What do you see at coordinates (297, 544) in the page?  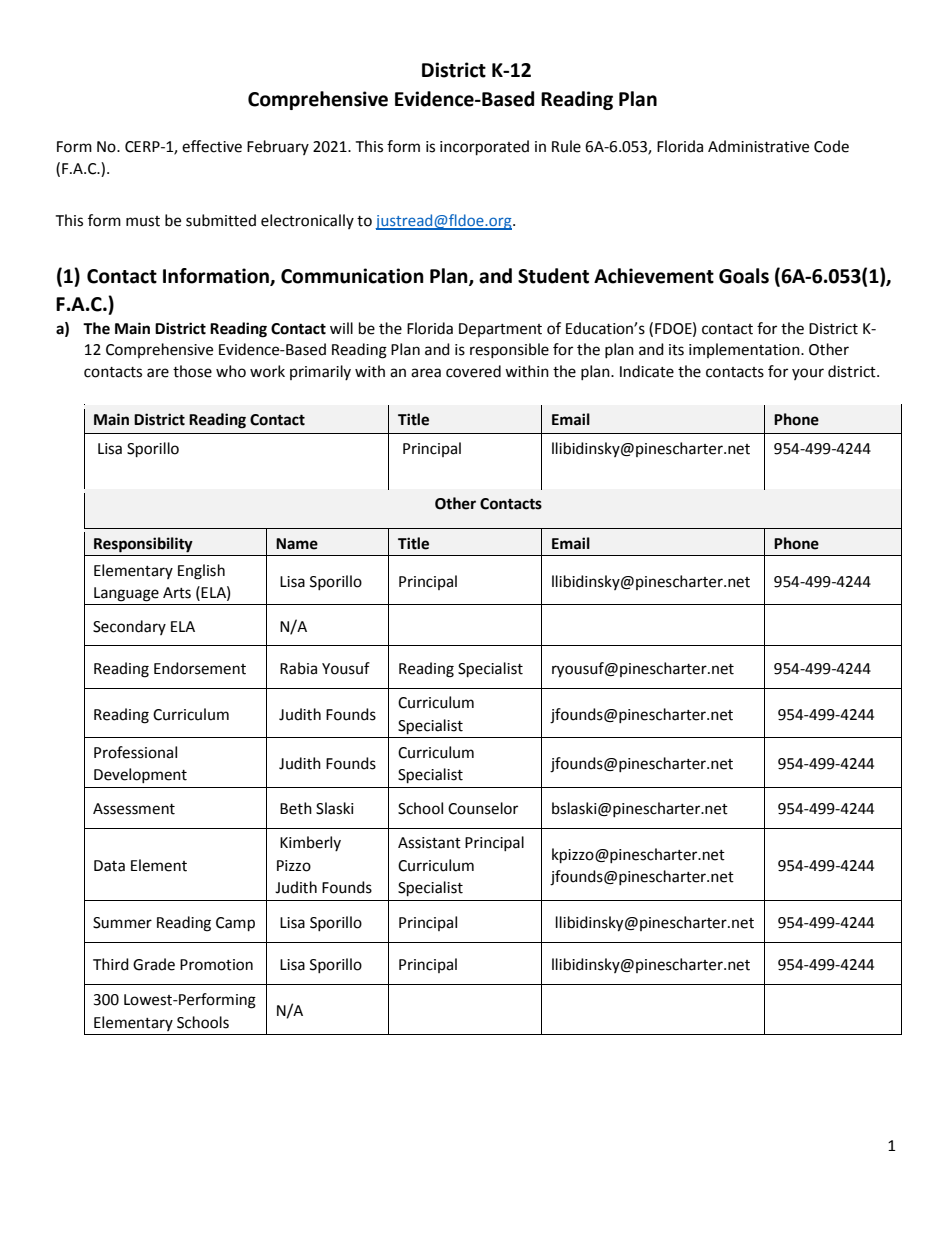 I see `Name` at bounding box center [297, 544].
